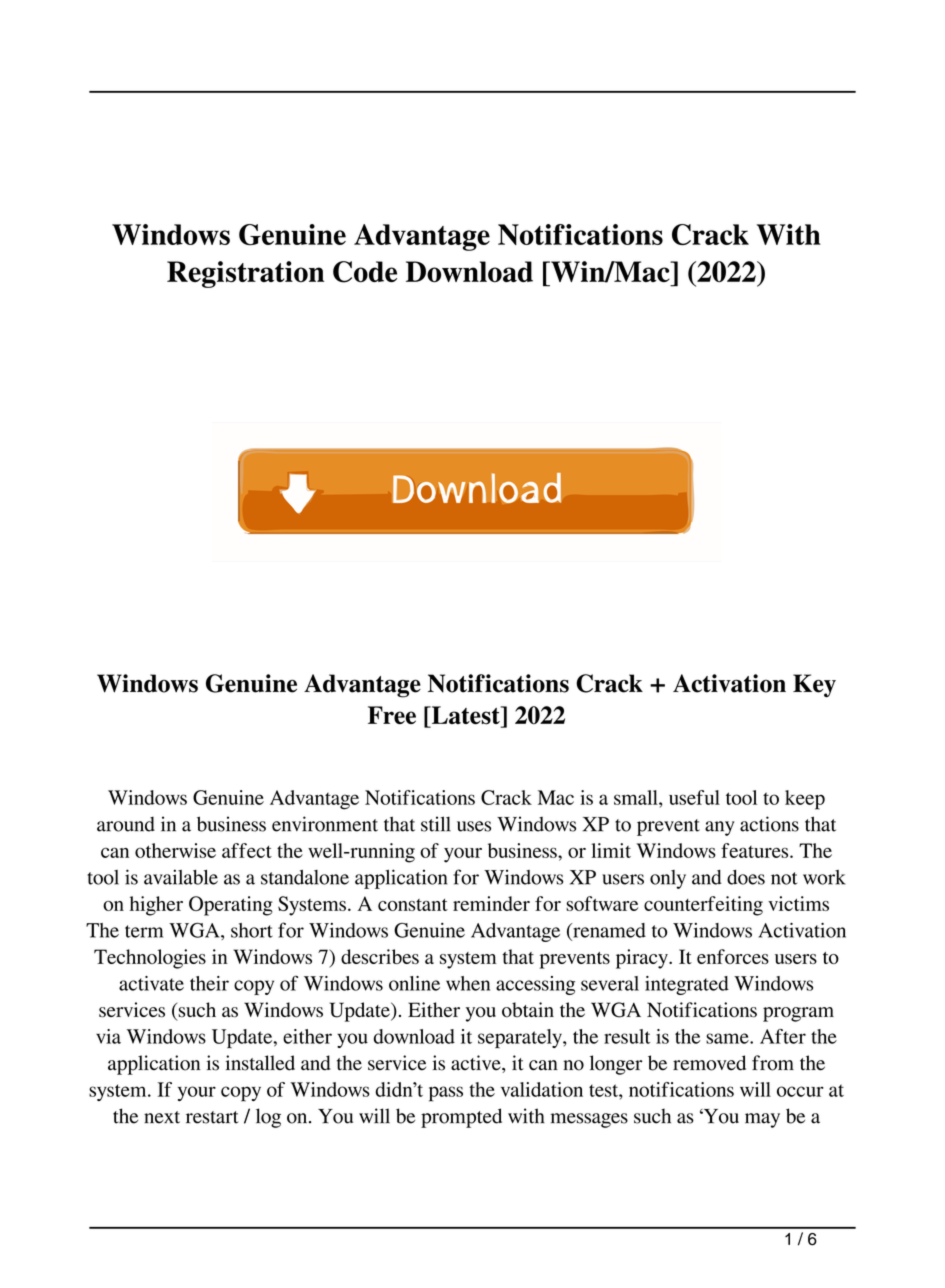  Describe the element at coordinates (637, 797) in the page. I see `small` at that location.
